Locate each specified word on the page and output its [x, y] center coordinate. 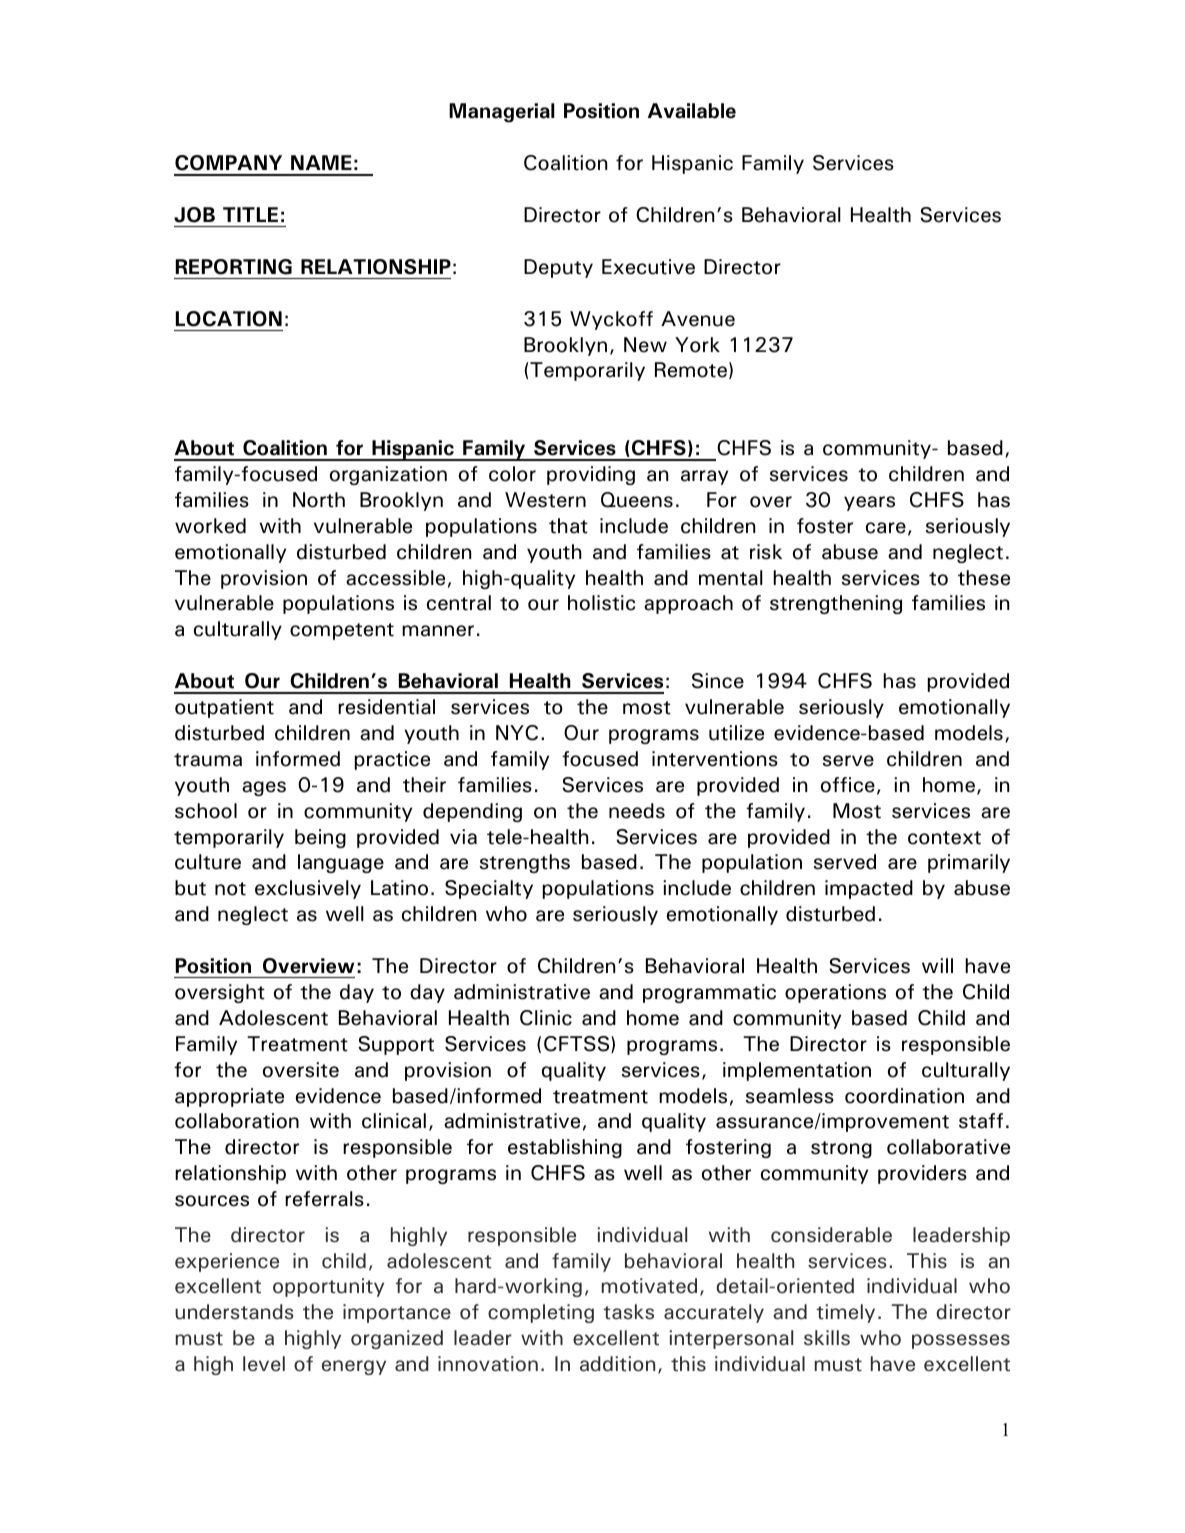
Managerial [502, 113]
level [264, 1364]
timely [845, 1313]
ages [264, 788]
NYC [517, 733]
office [848, 785]
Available [692, 111]
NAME [321, 162]
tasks [628, 1312]
